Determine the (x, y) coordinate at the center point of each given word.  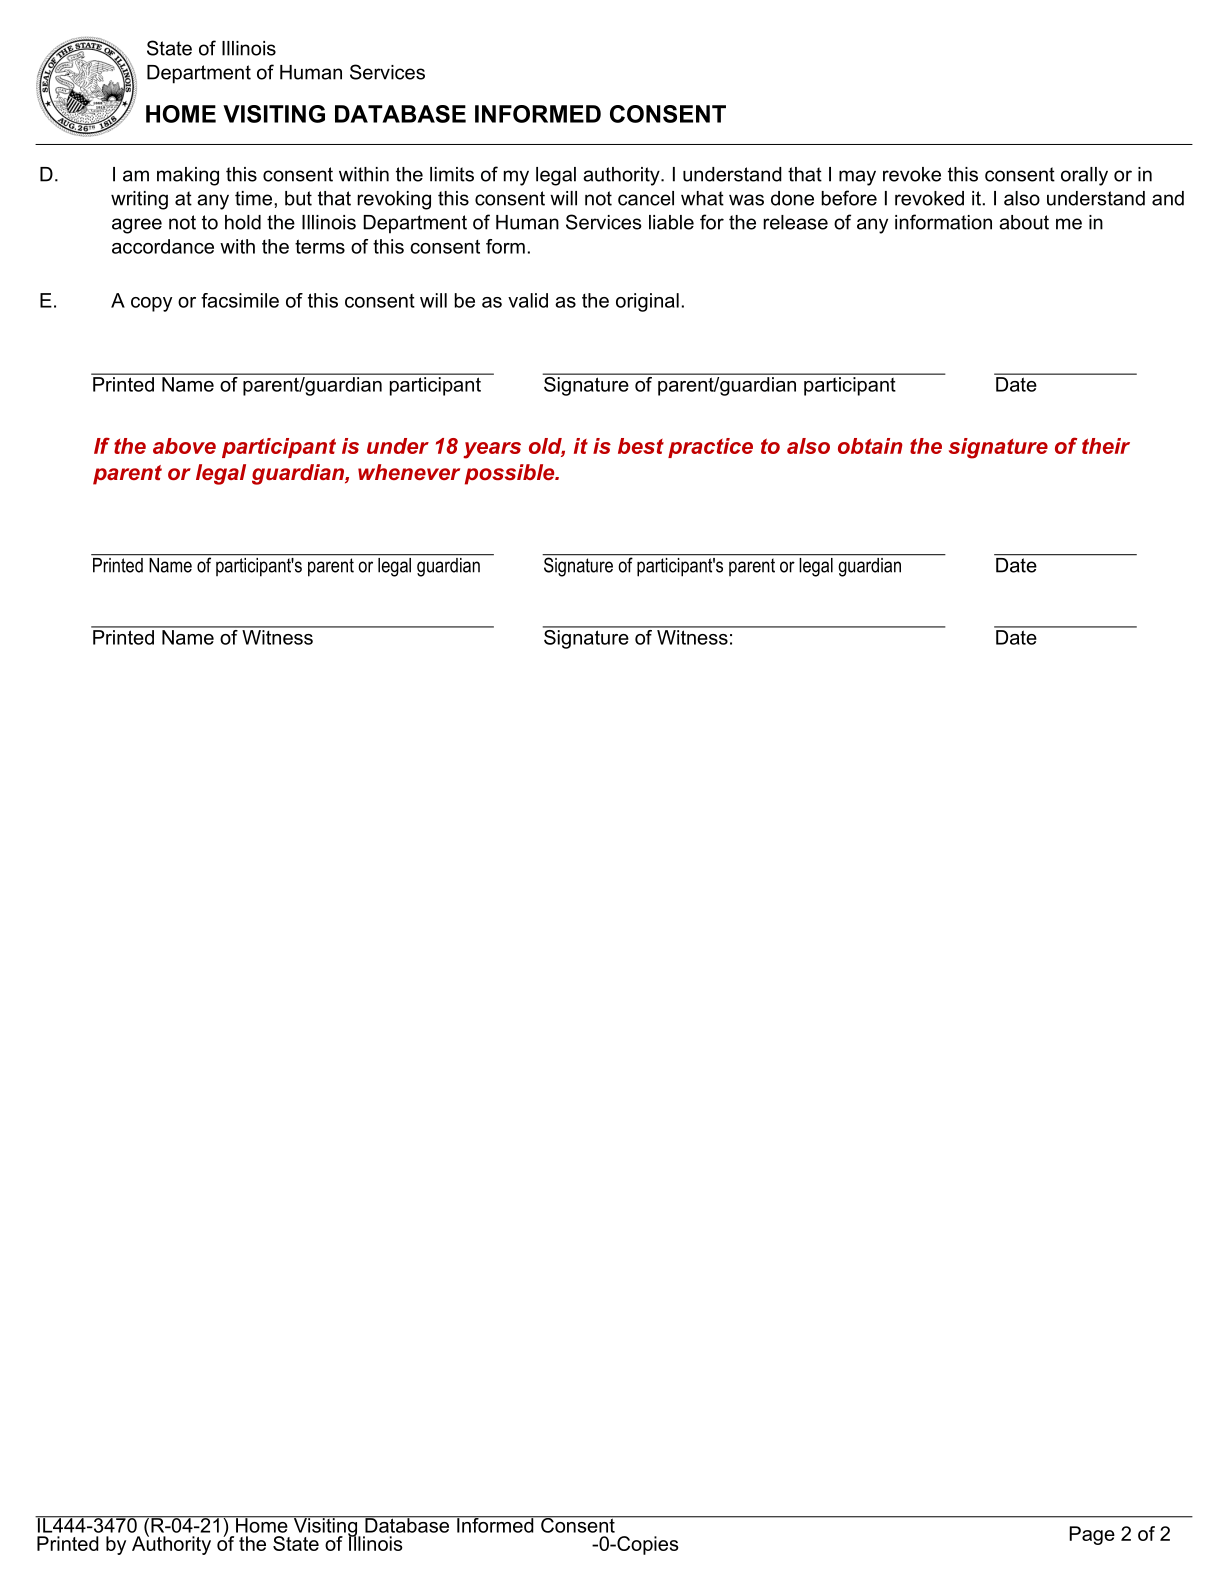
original (647, 302)
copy (151, 304)
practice (710, 448)
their (1106, 446)
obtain (870, 446)
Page (1092, 1535)
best (641, 446)
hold (243, 222)
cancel (646, 198)
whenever (409, 472)
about (1024, 222)
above (184, 446)
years (492, 450)
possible (511, 474)
